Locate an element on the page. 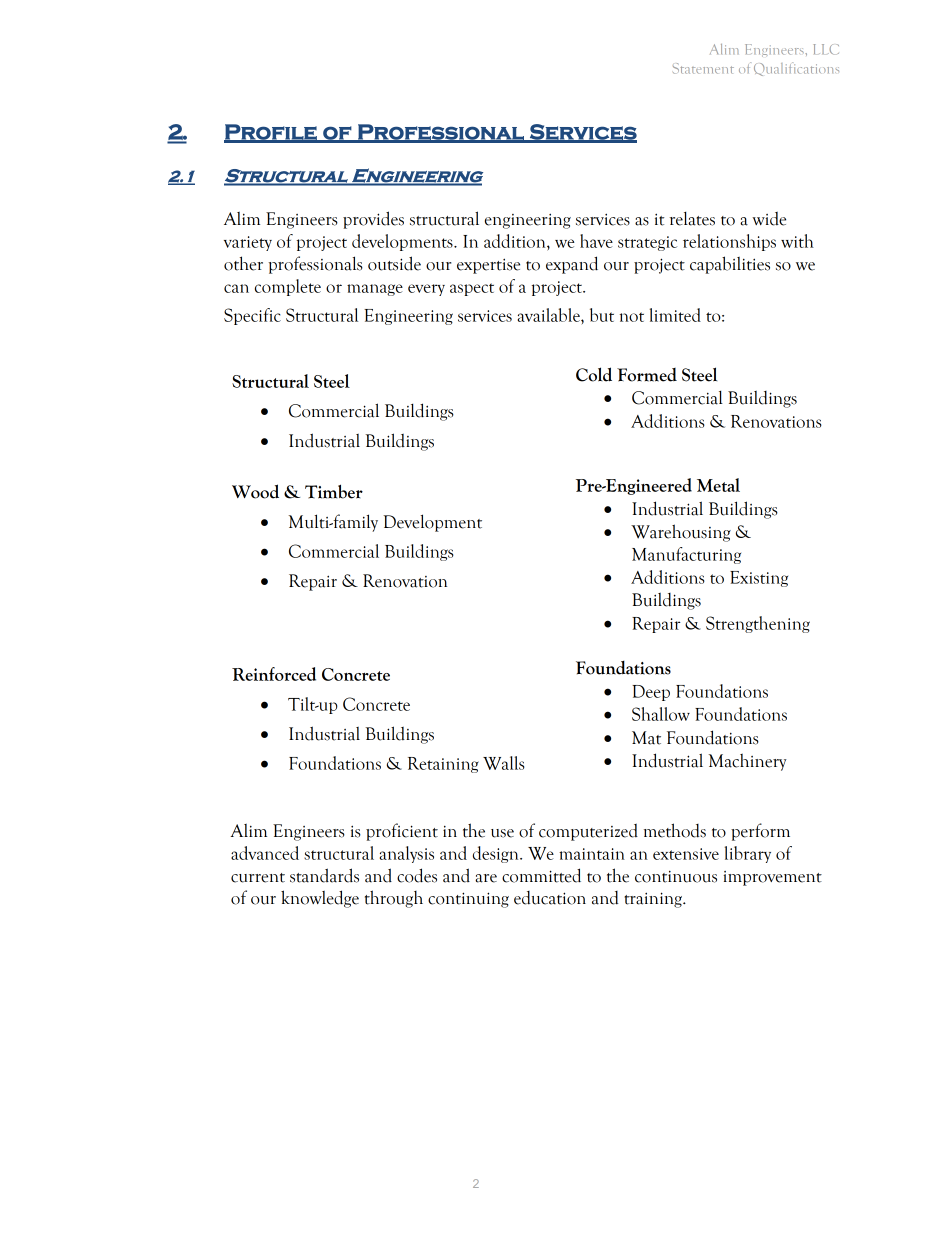  limited is located at coordinates (675, 315).
